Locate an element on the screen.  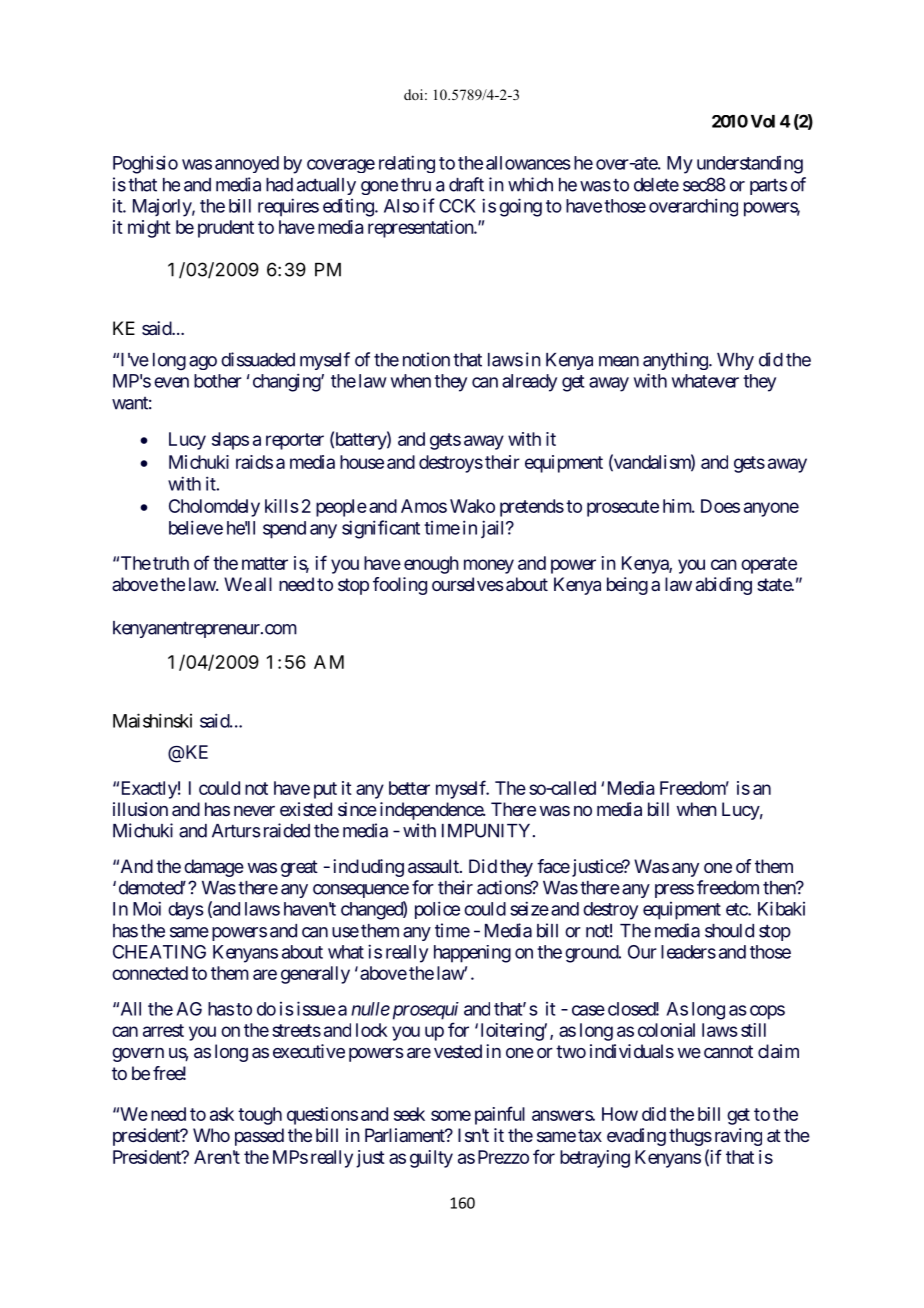
draft is located at coordinates (466, 184).
